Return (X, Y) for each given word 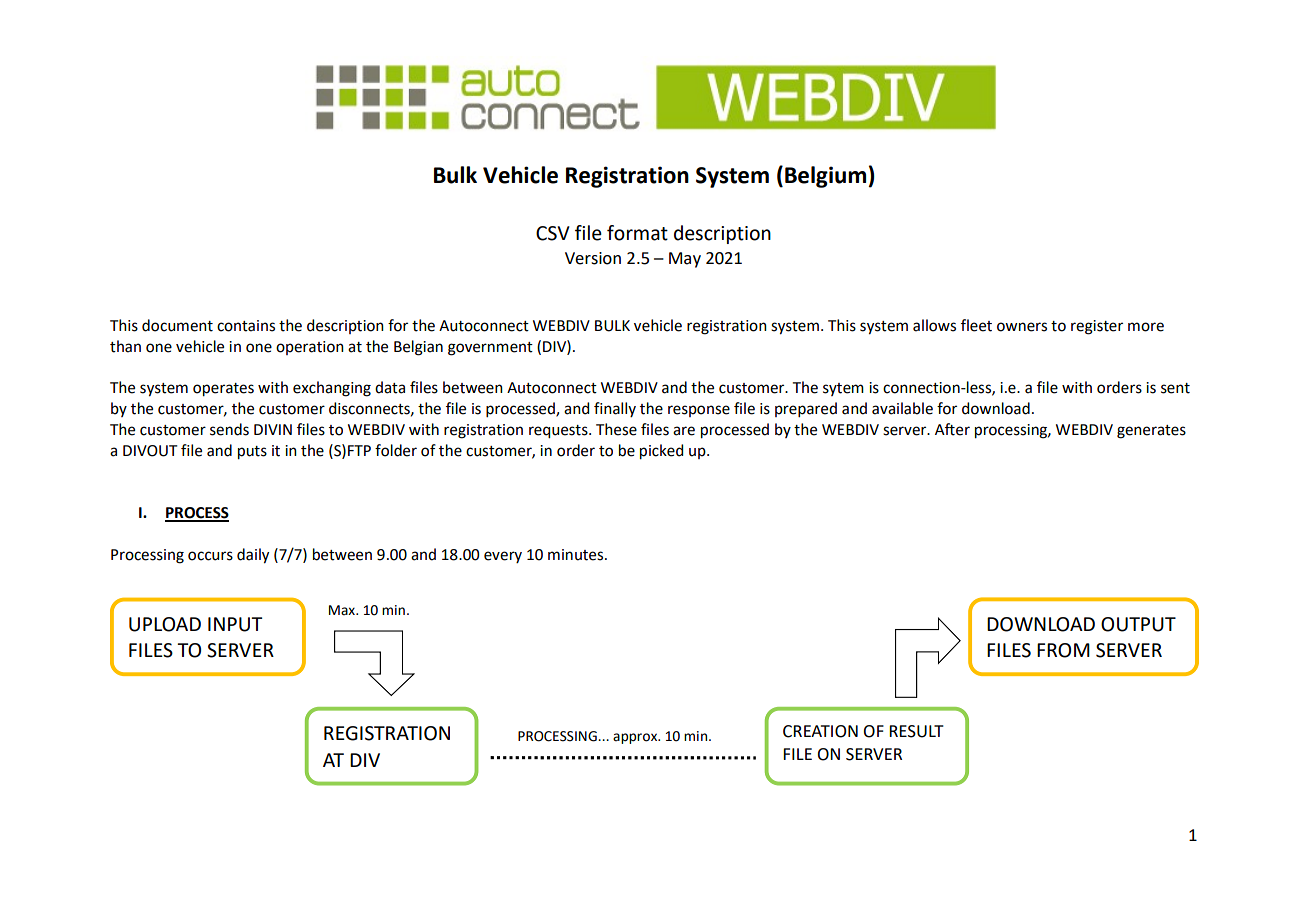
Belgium (825, 177)
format (637, 233)
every (503, 557)
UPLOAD (165, 624)
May (685, 260)
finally (615, 409)
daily (253, 556)
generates (1151, 432)
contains (246, 326)
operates (223, 390)
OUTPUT (1138, 624)
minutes (577, 555)
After (952, 429)
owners (1022, 327)
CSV (553, 233)
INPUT (235, 624)
